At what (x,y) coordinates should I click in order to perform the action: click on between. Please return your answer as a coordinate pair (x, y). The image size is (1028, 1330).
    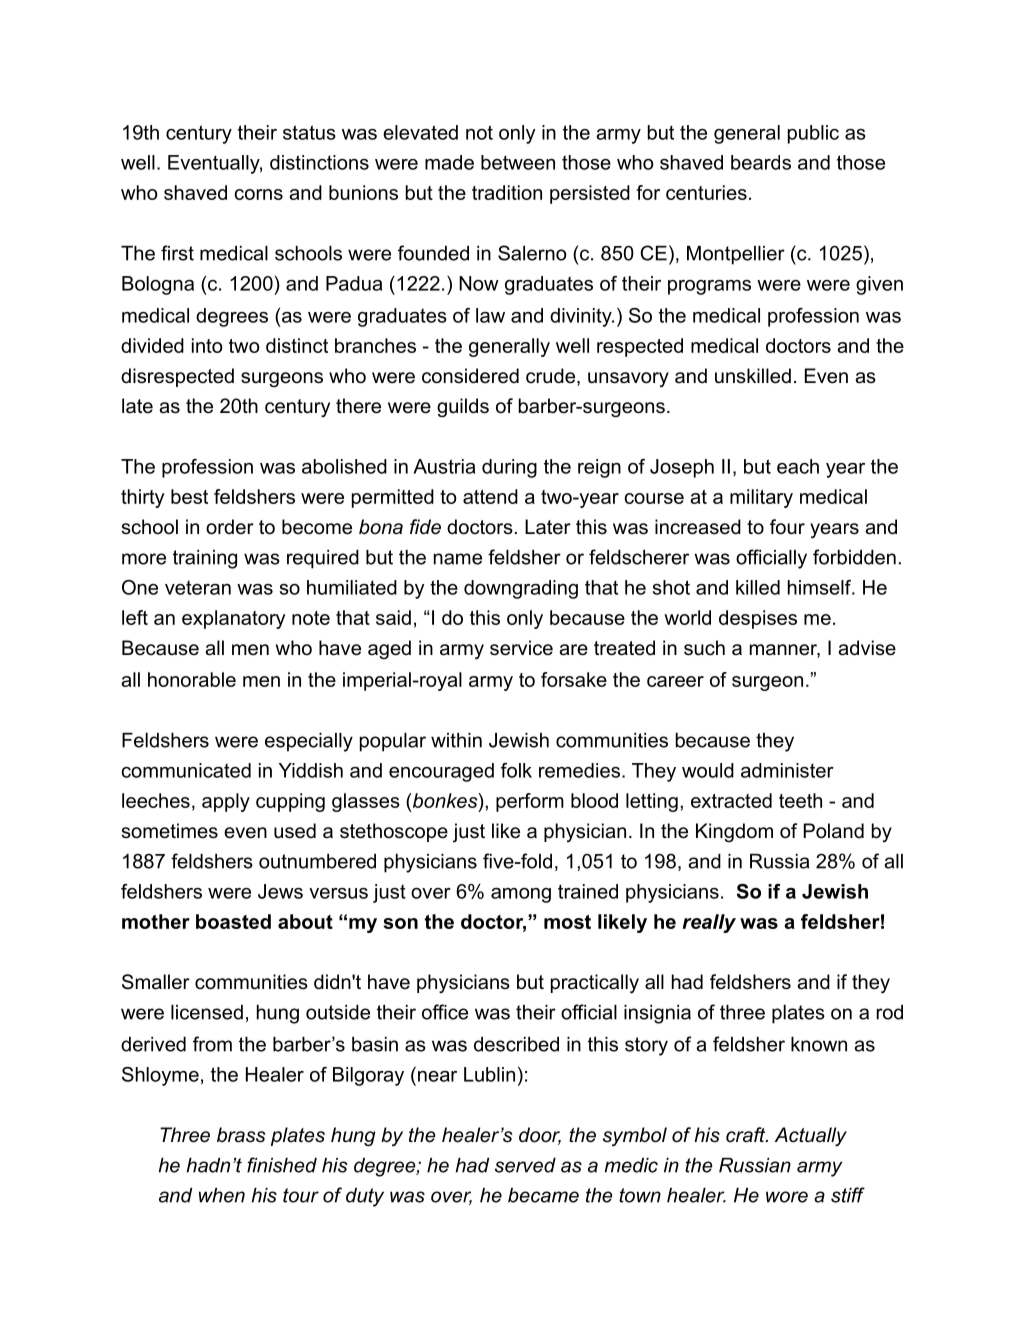
    Looking at the image, I should click on (518, 162).
